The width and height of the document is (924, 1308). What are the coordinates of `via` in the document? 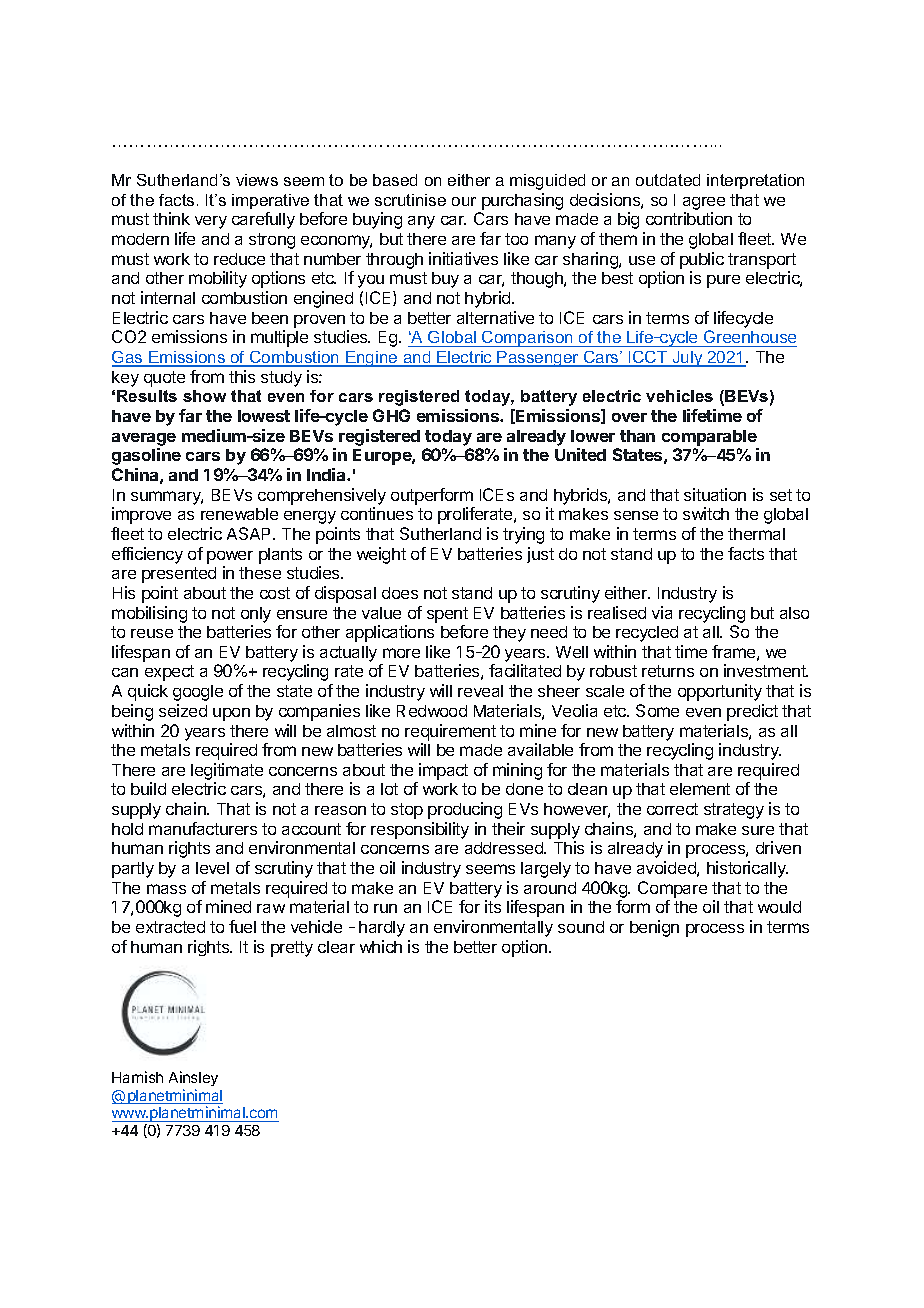 It's located at (662, 612).
